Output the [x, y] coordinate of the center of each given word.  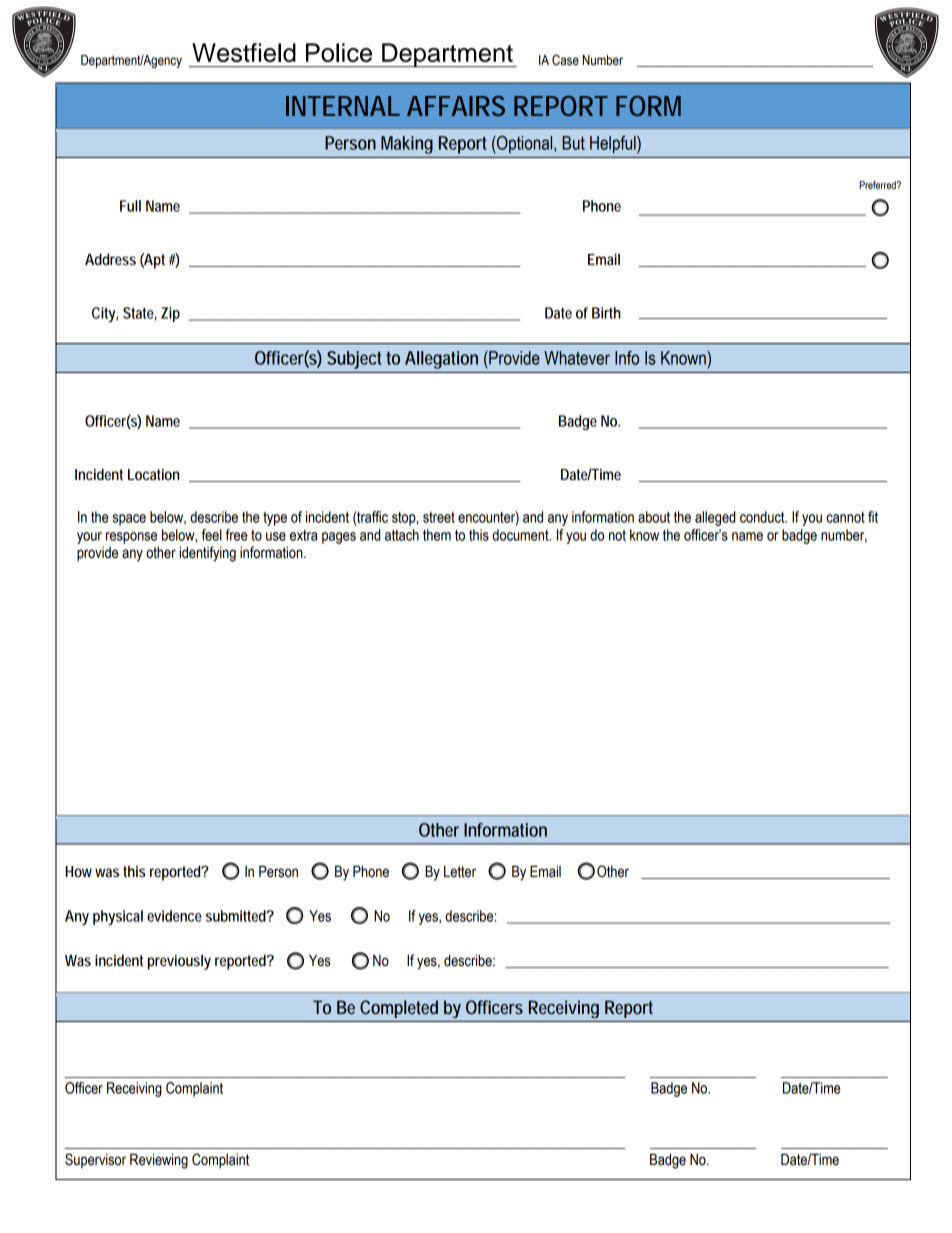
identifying [207, 554]
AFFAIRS [456, 106]
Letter [460, 871]
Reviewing [159, 1161]
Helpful [614, 145]
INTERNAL [343, 106]
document [521, 535]
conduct [763, 517]
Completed [399, 1009]
